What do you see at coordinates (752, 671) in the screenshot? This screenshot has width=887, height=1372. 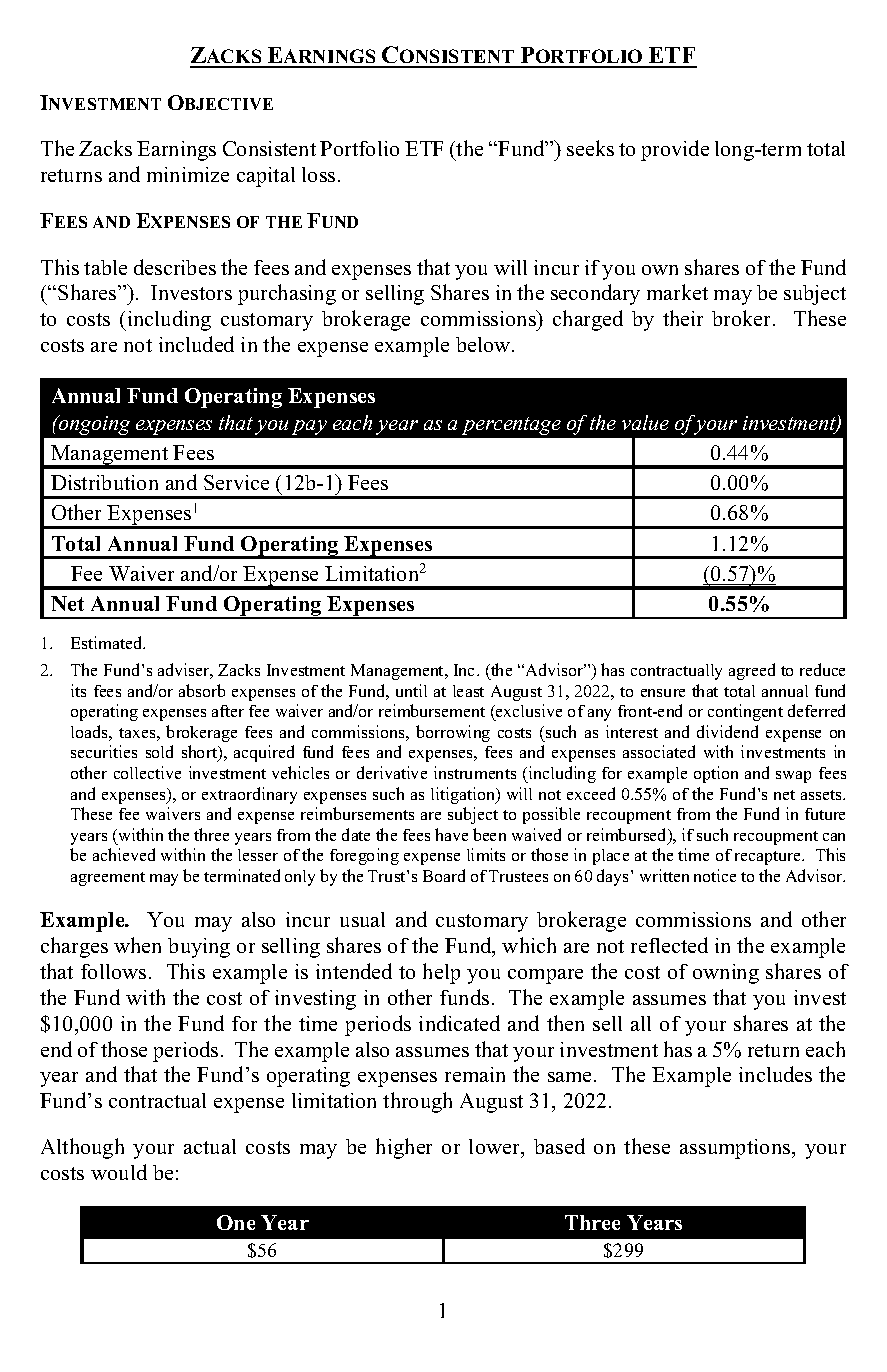 I see `agreed` at bounding box center [752, 671].
